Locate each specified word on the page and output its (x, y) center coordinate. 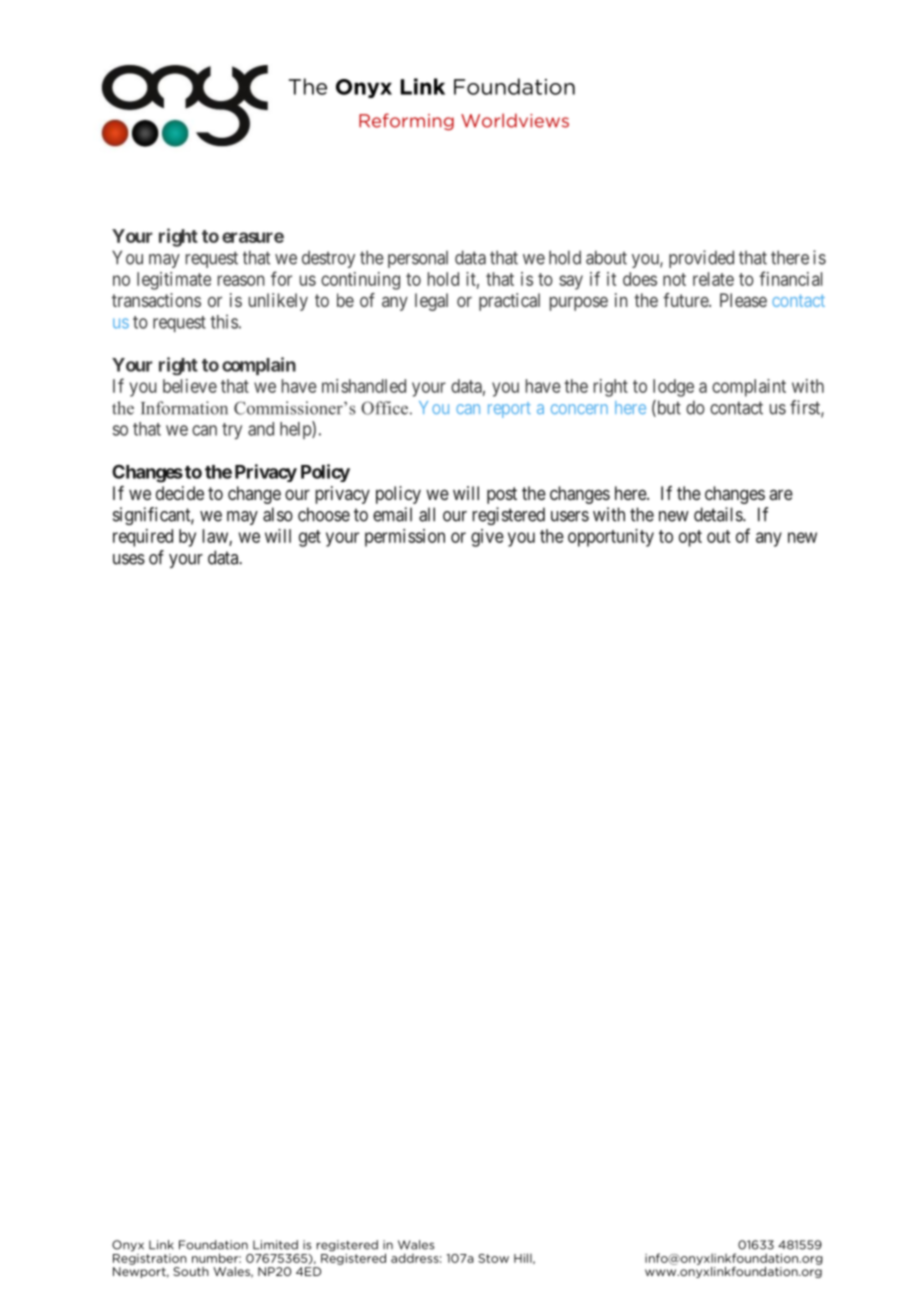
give (487, 538)
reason (241, 280)
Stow (493, 1258)
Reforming (406, 121)
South (191, 1271)
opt (690, 538)
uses (129, 559)
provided (701, 259)
